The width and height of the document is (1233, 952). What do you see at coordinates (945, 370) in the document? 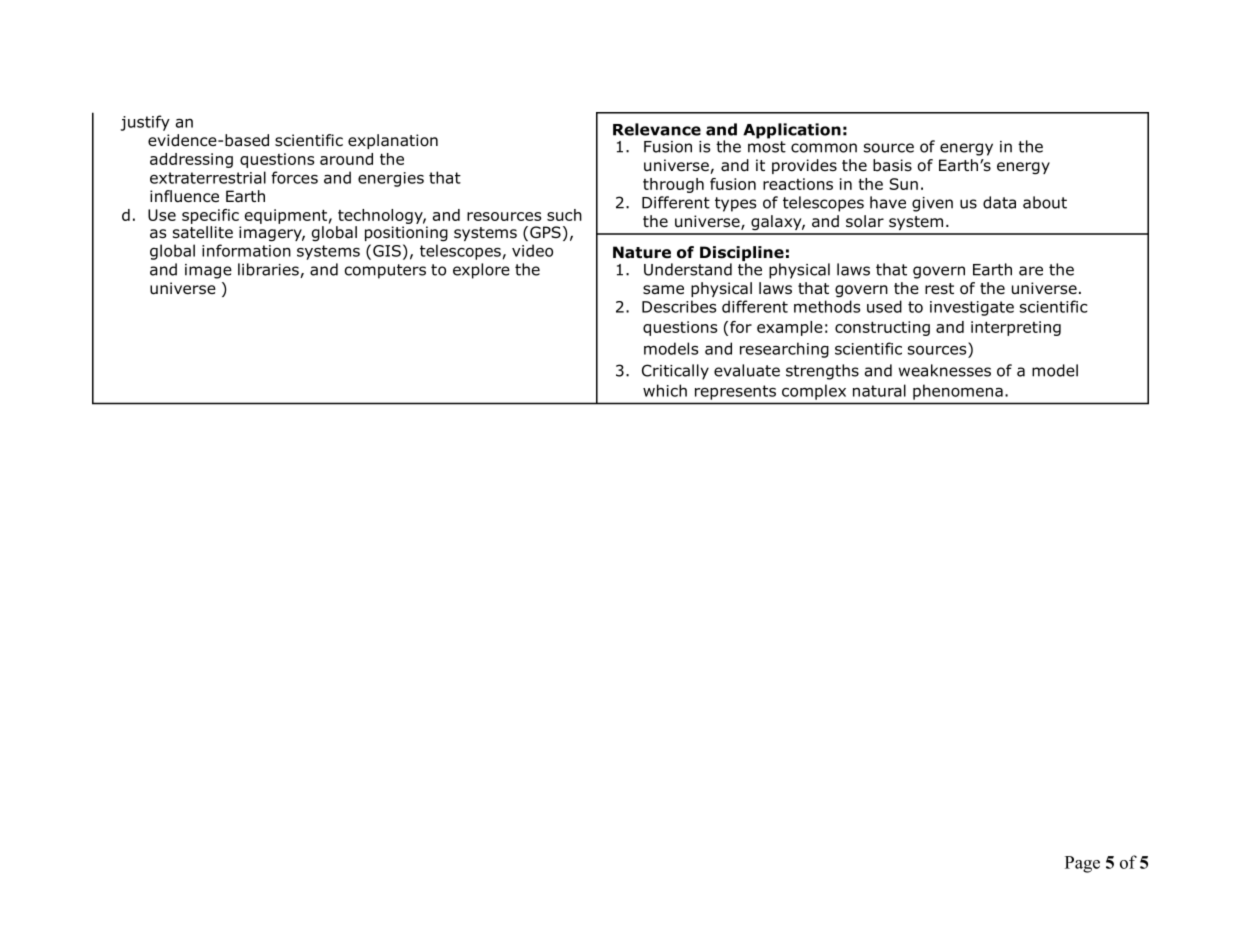
I see `weaknesses` at bounding box center [945, 370].
